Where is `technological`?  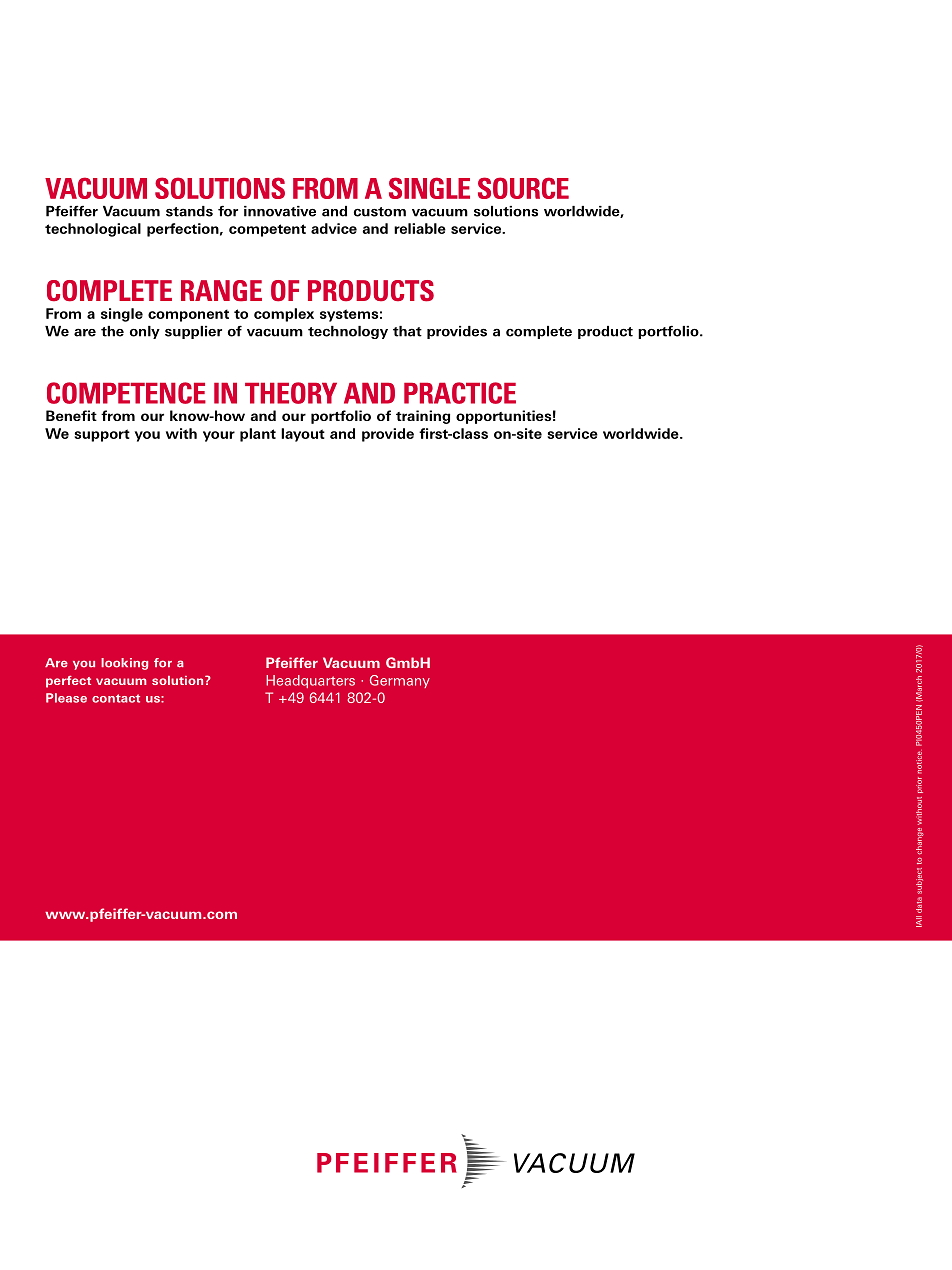
technological is located at coordinates (93, 230).
